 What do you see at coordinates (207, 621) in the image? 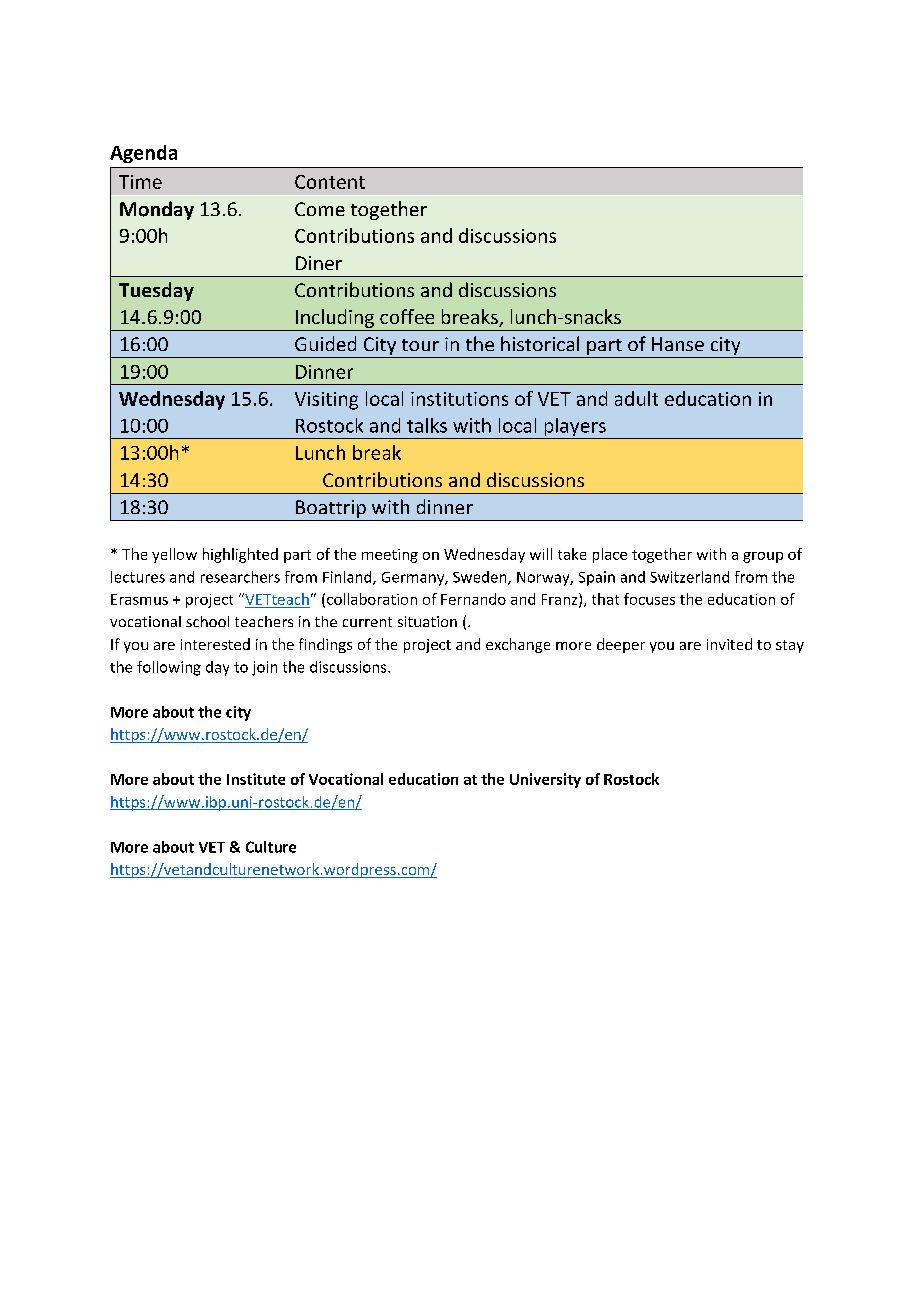
I see `school` at bounding box center [207, 621].
